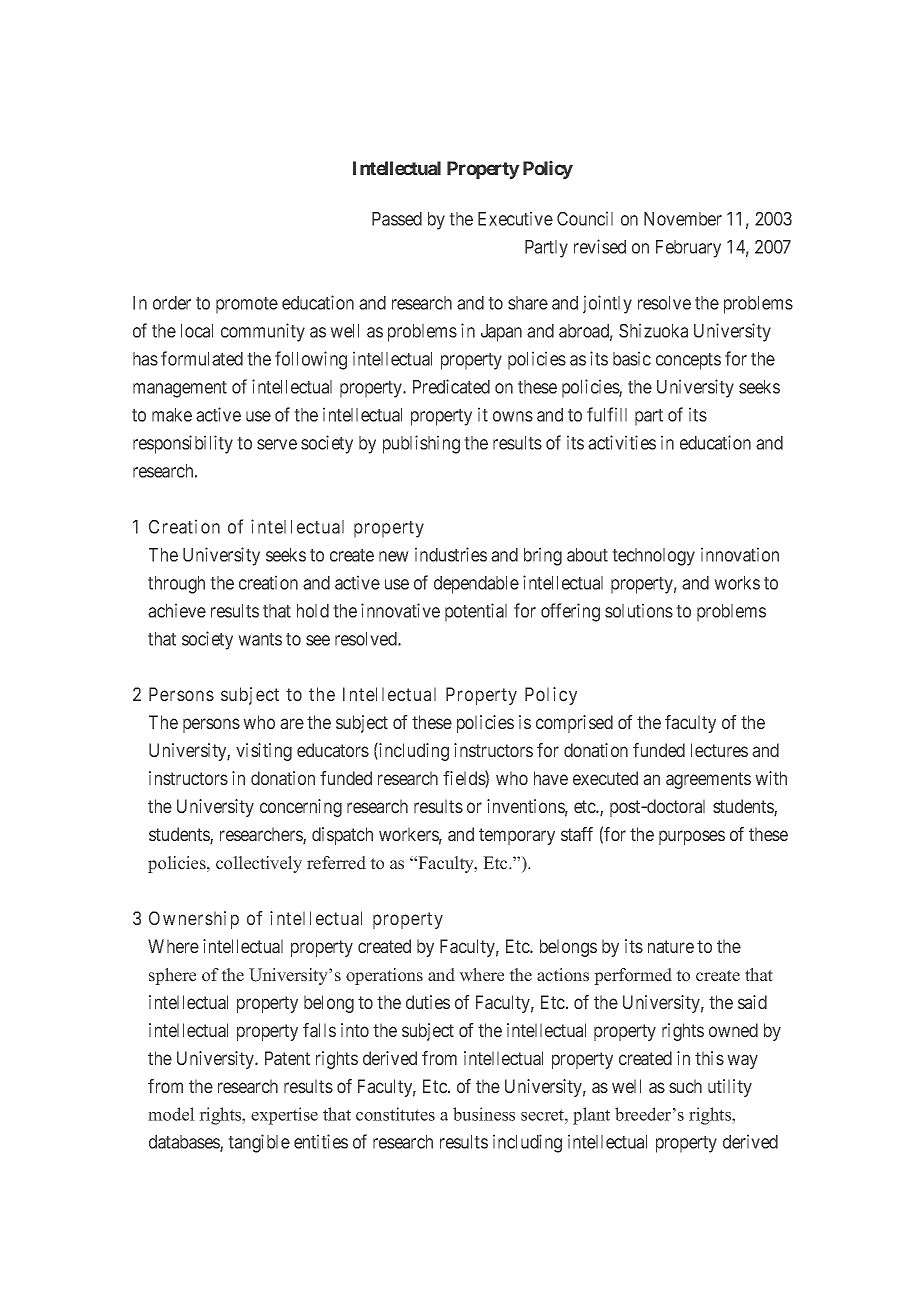  I want to click on February, so click(688, 249).
